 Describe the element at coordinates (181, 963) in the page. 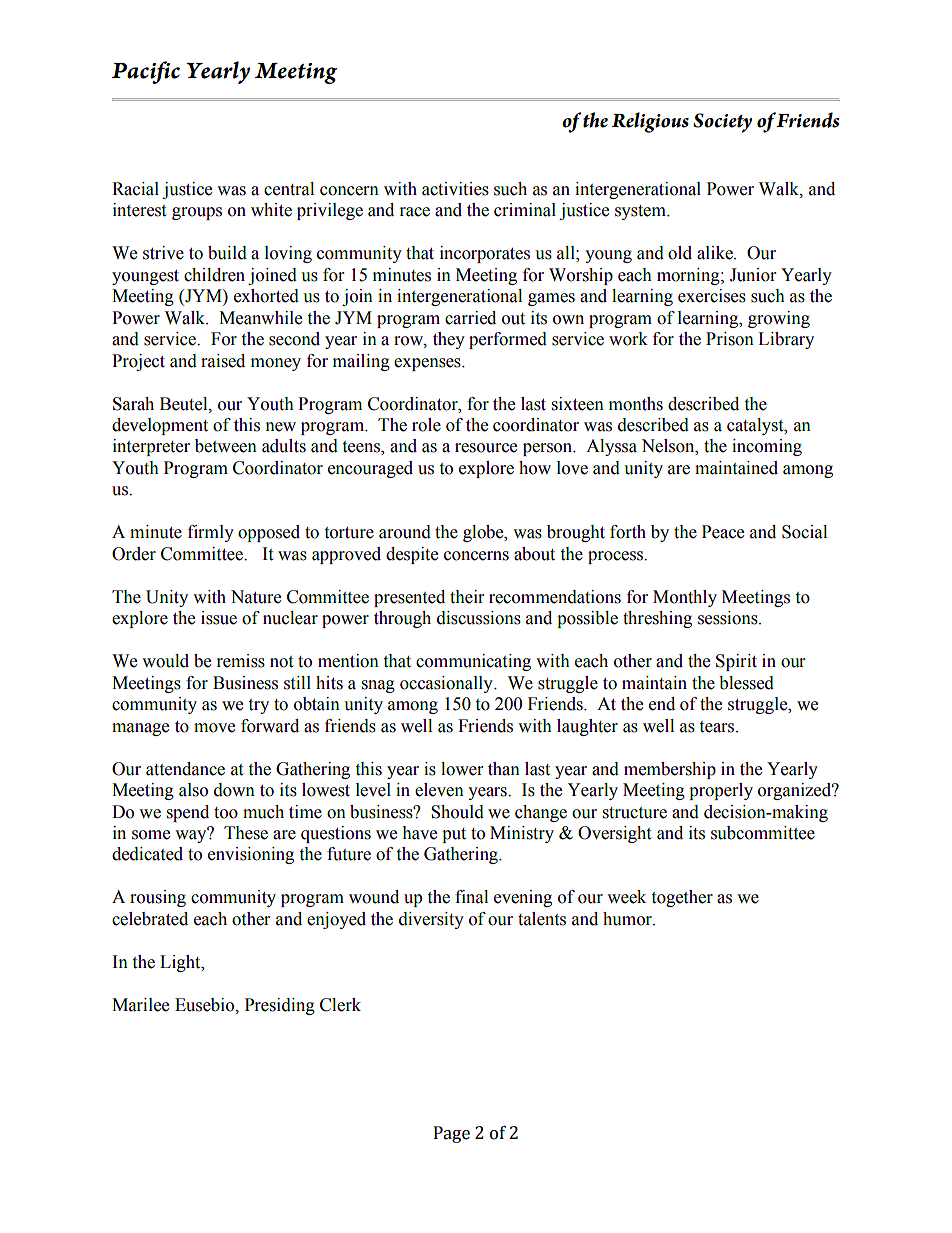

I see `Light` at that location.
